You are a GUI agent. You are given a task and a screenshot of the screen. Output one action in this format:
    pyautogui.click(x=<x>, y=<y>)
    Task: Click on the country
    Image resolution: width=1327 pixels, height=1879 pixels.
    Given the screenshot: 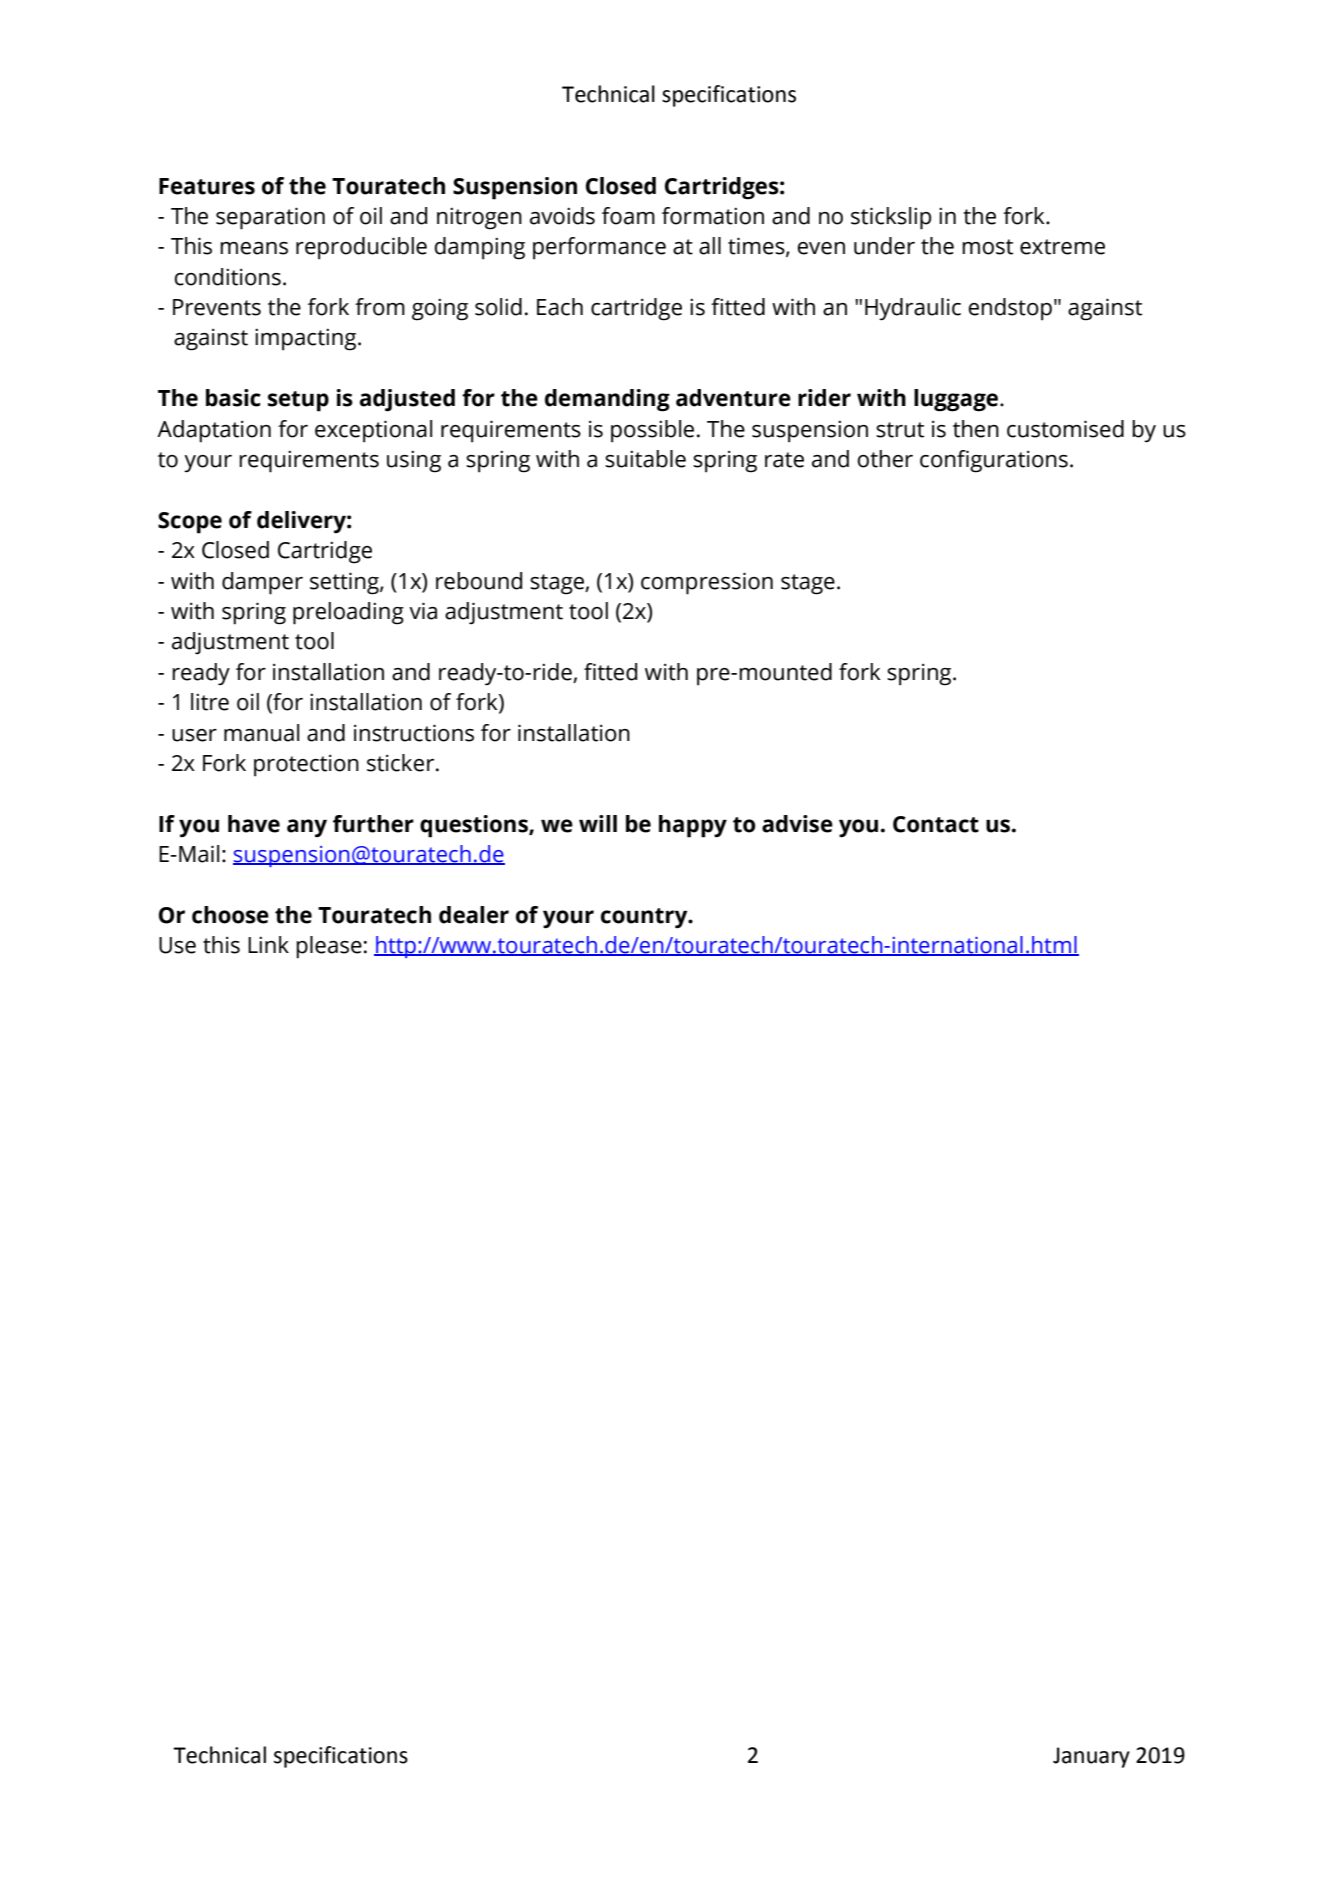 What is the action you would take?
    pyautogui.click(x=645, y=918)
